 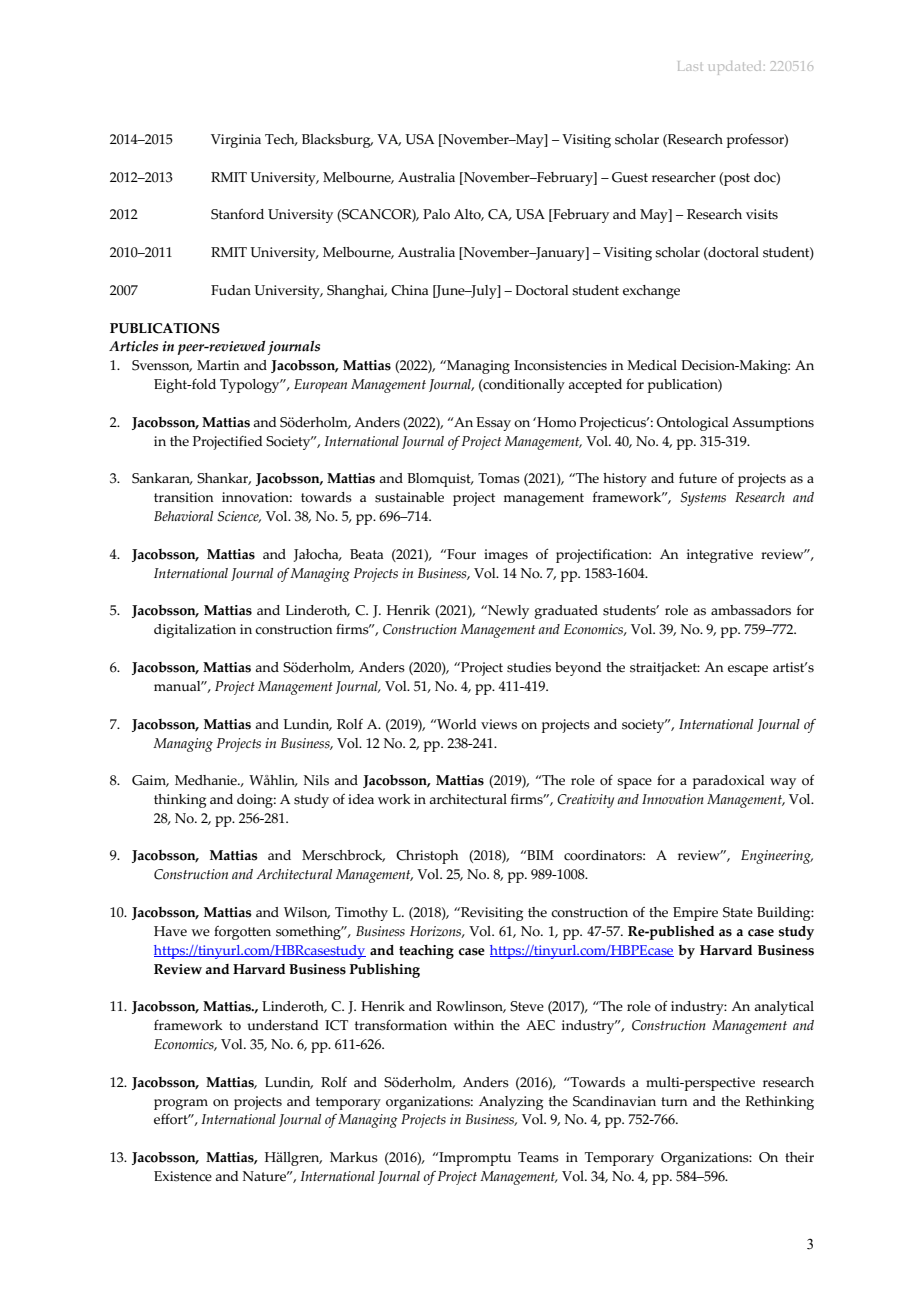 I want to click on forgotten, so click(x=242, y=933).
